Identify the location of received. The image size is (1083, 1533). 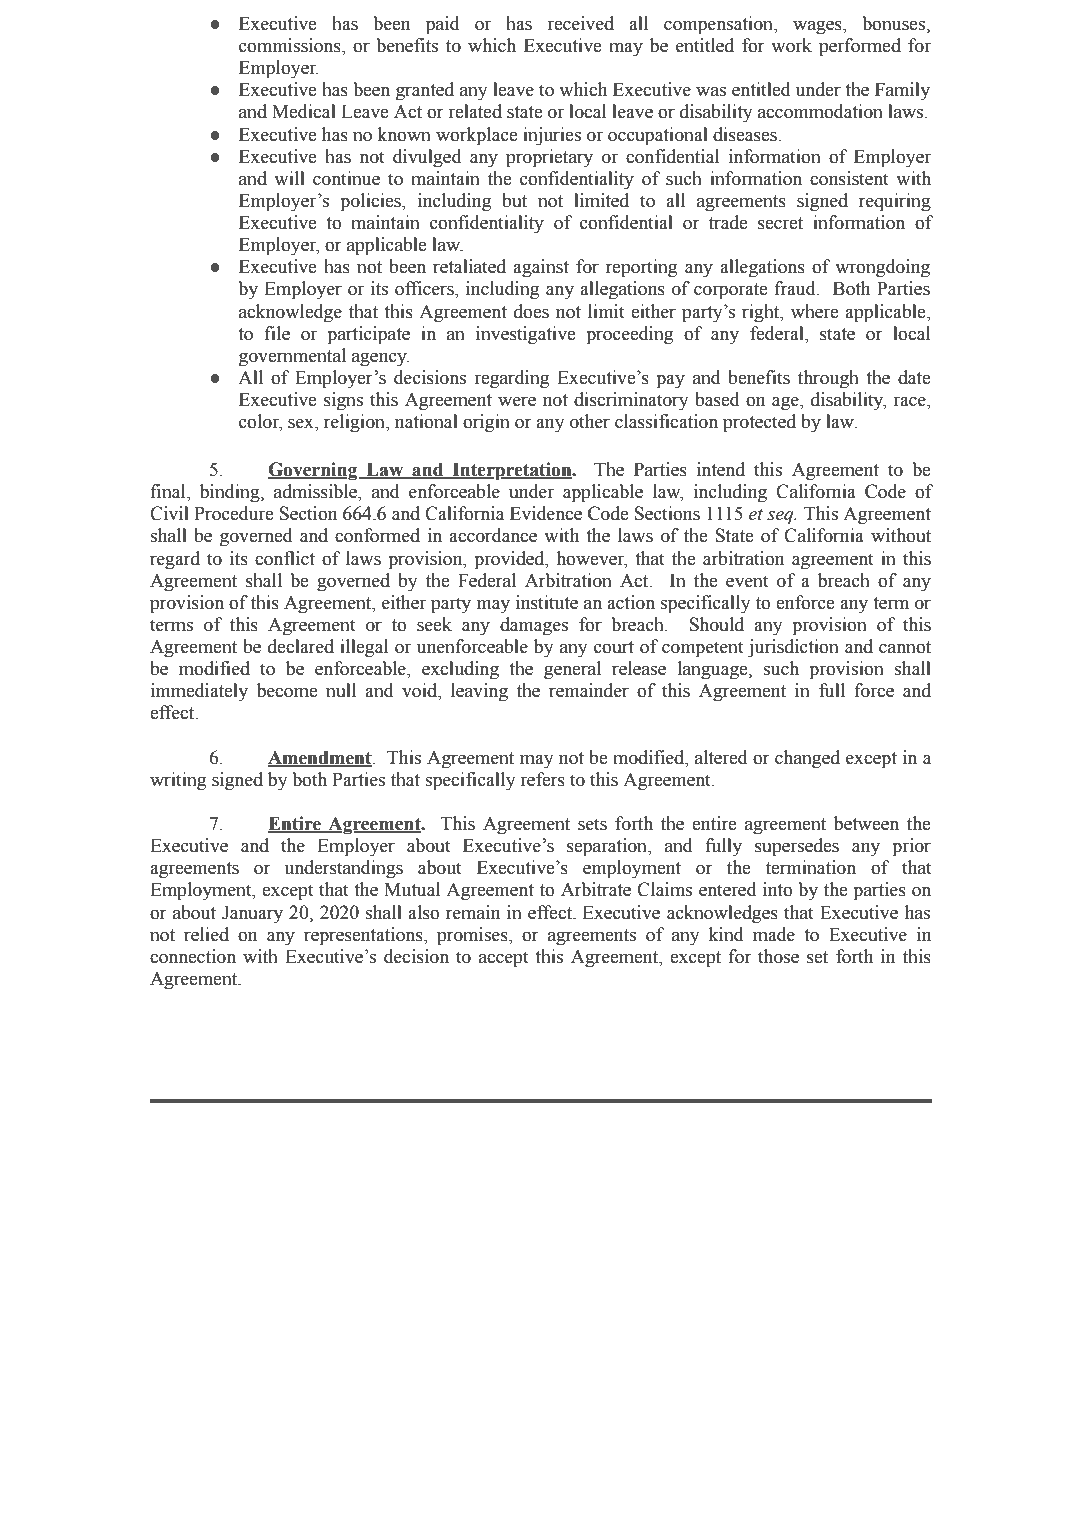
(580, 23).
